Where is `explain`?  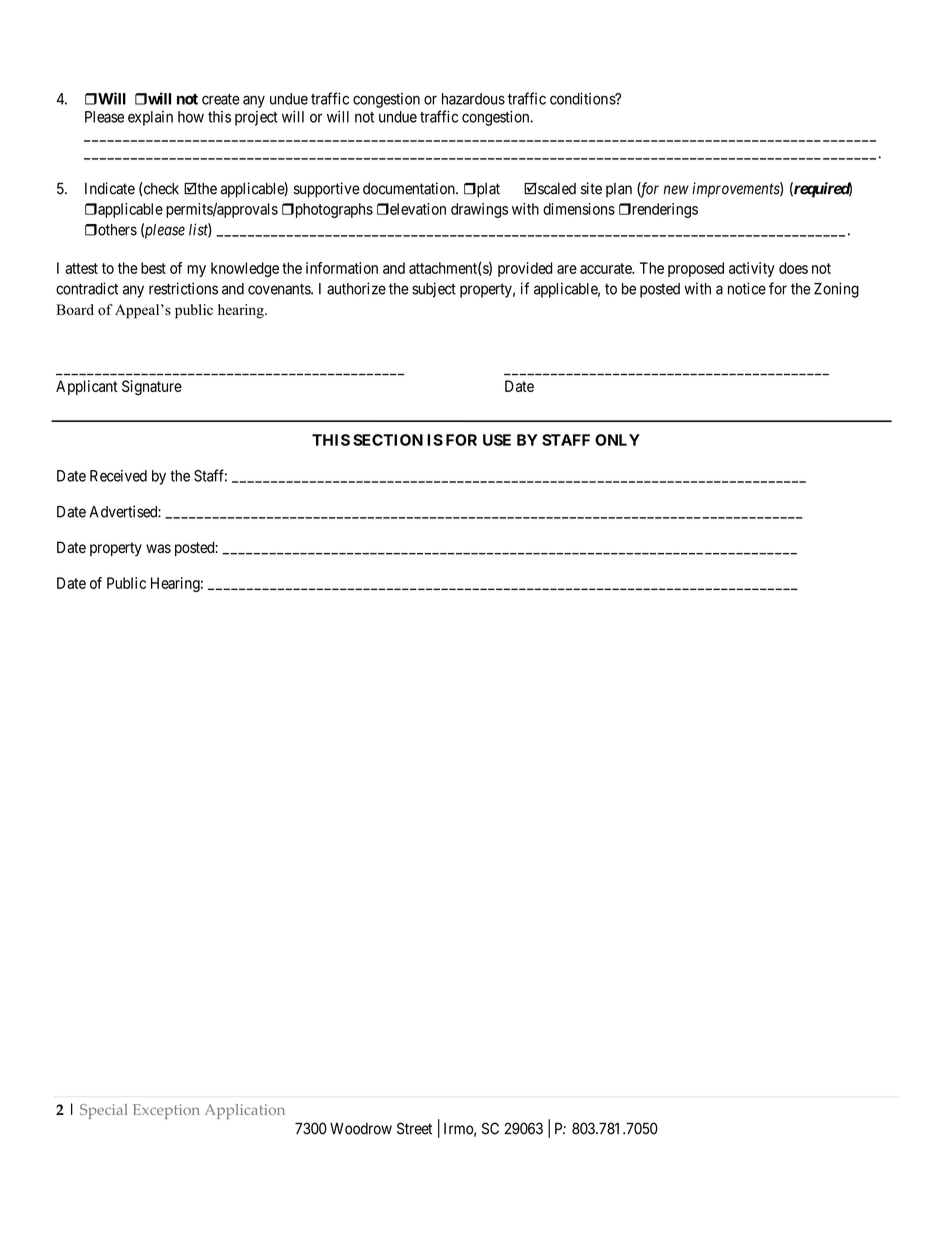 explain is located at coordinates (150, 118).
